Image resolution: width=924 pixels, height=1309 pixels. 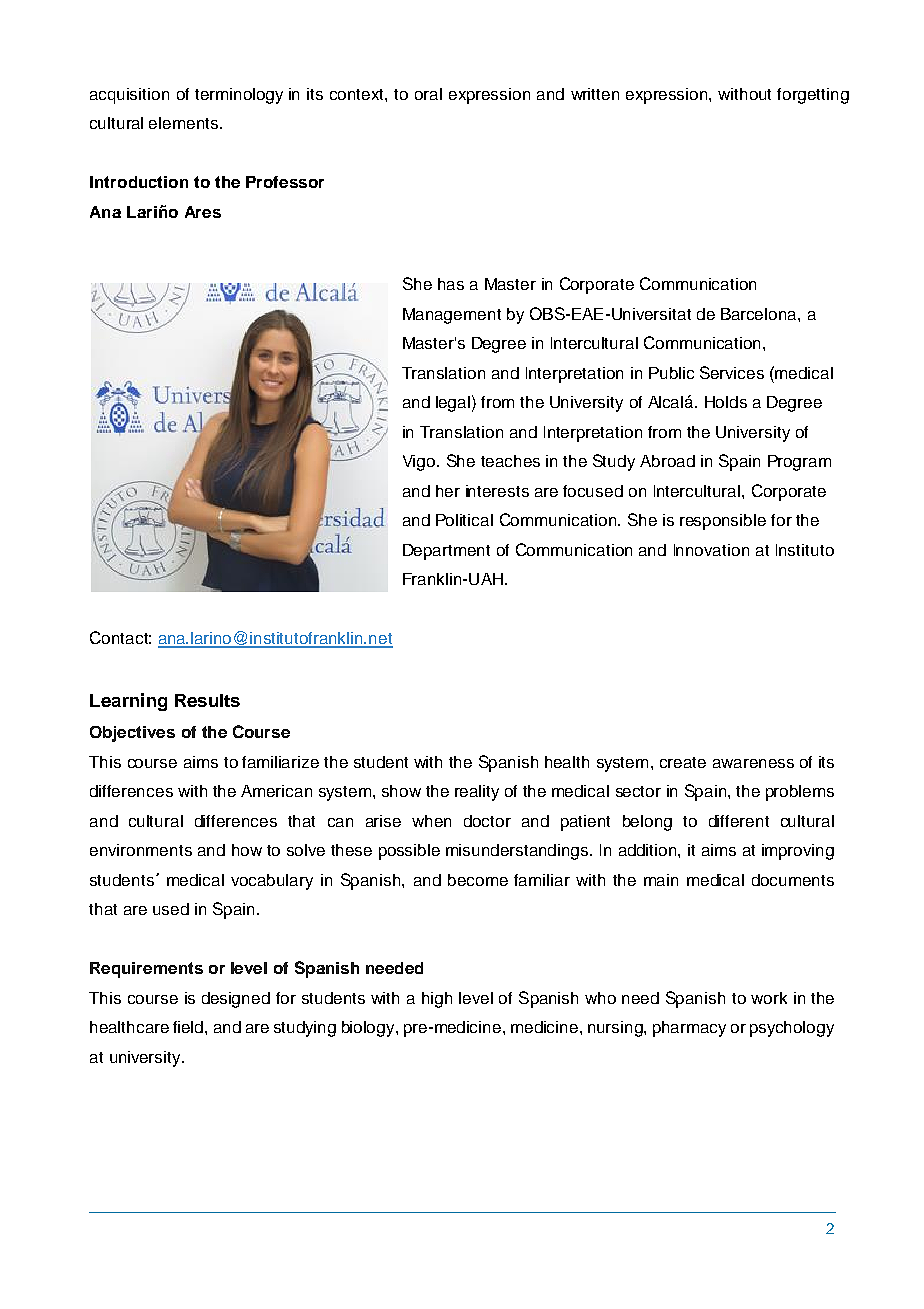 What do you see at coordinates (236, 1000) in the screenshot?
I see `designed` at bounding box center [236, 1000].
